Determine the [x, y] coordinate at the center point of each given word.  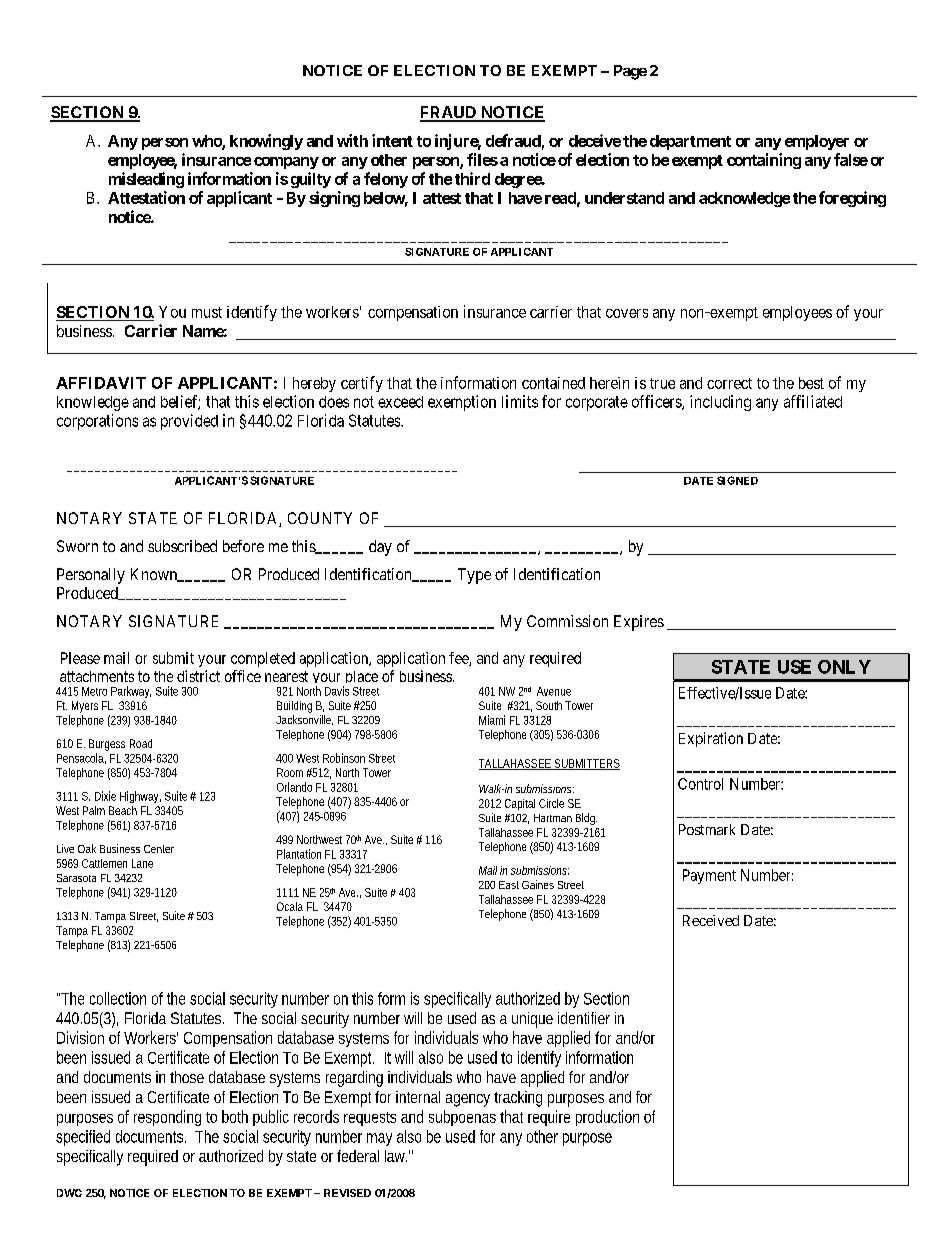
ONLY [844, 667]
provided [189, 422]
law [397, 1156]
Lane [142, 863]
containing [764, 161]
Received [711, 920]
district [198, 676]
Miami [492, 720]
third [472, 178]
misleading [146, 180]
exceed [400, 402]
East [509, 885]
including [720, 403]
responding [167, 1118]
